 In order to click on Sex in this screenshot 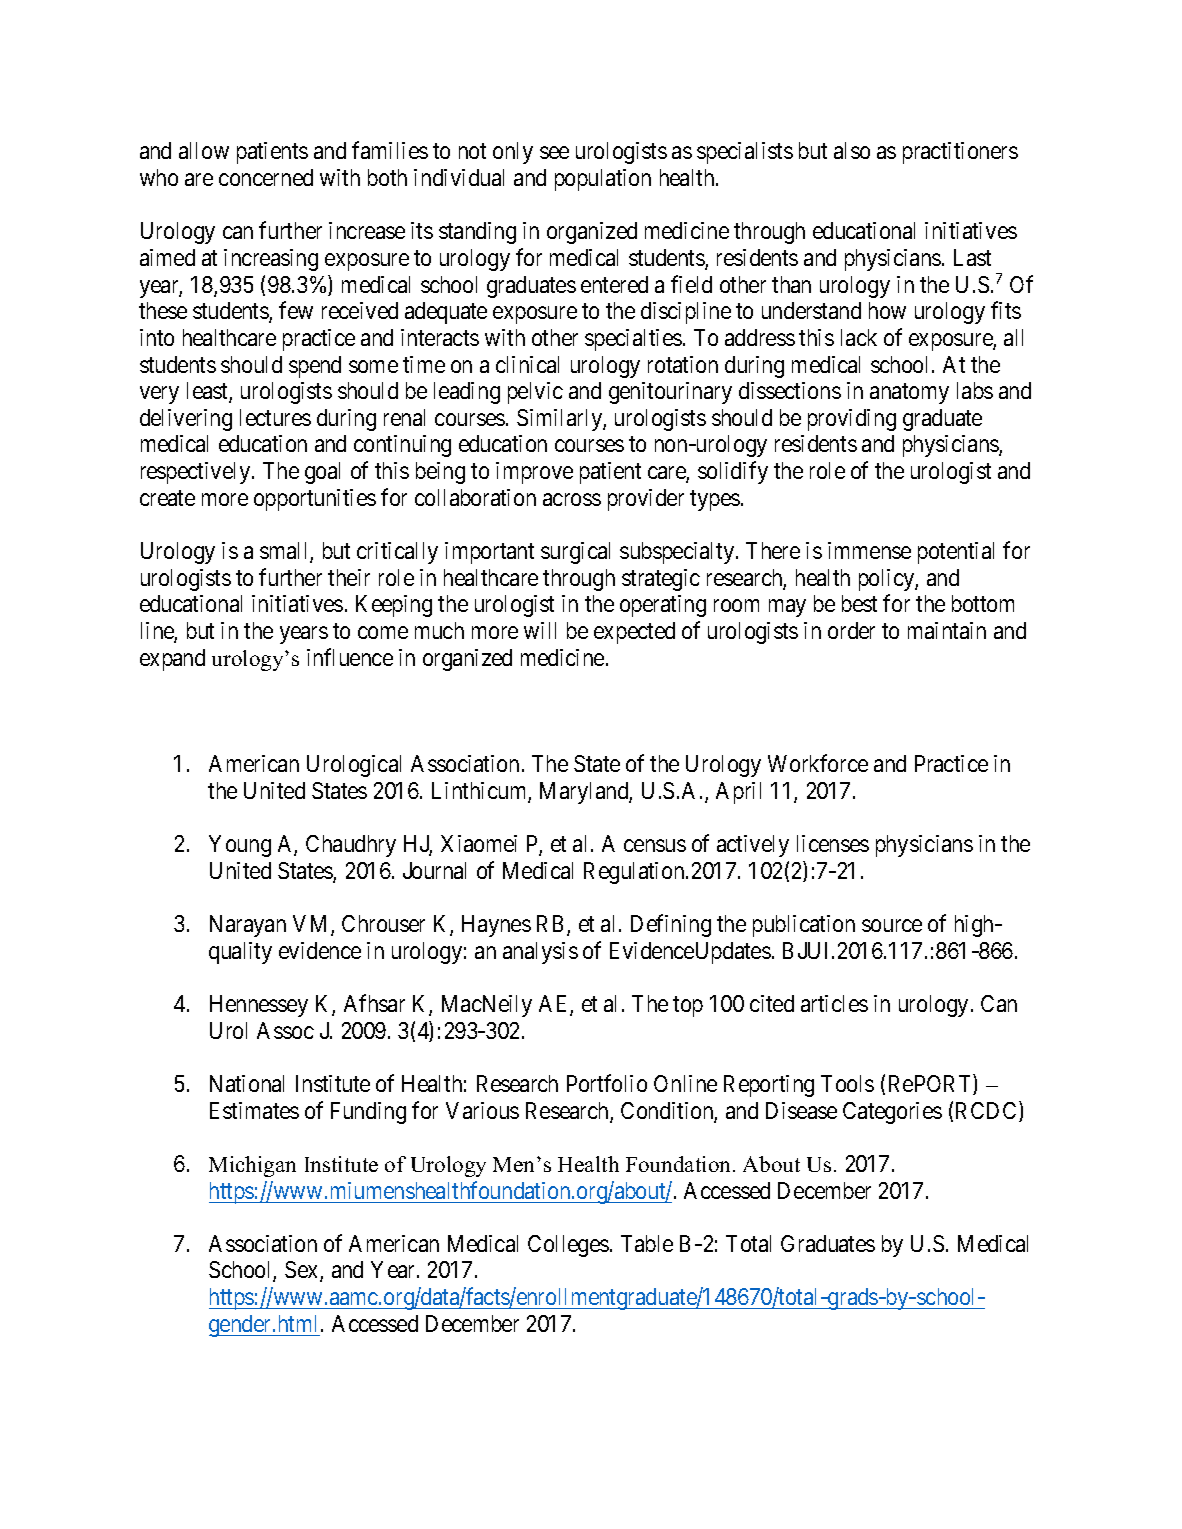, I will do `click(303, 1271)`.
